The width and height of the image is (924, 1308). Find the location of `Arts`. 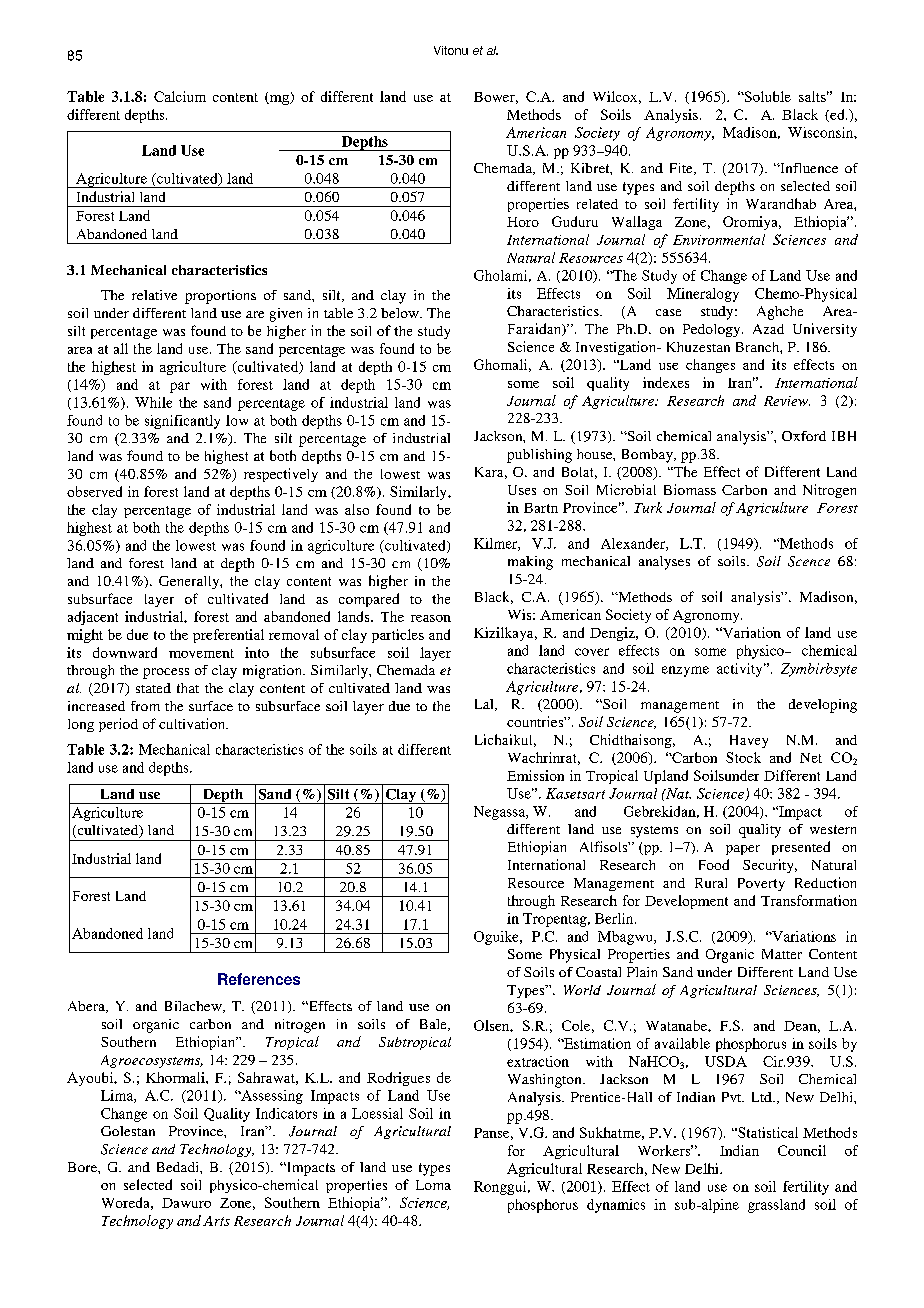

Arts is located at coordinates (216, 1221).
